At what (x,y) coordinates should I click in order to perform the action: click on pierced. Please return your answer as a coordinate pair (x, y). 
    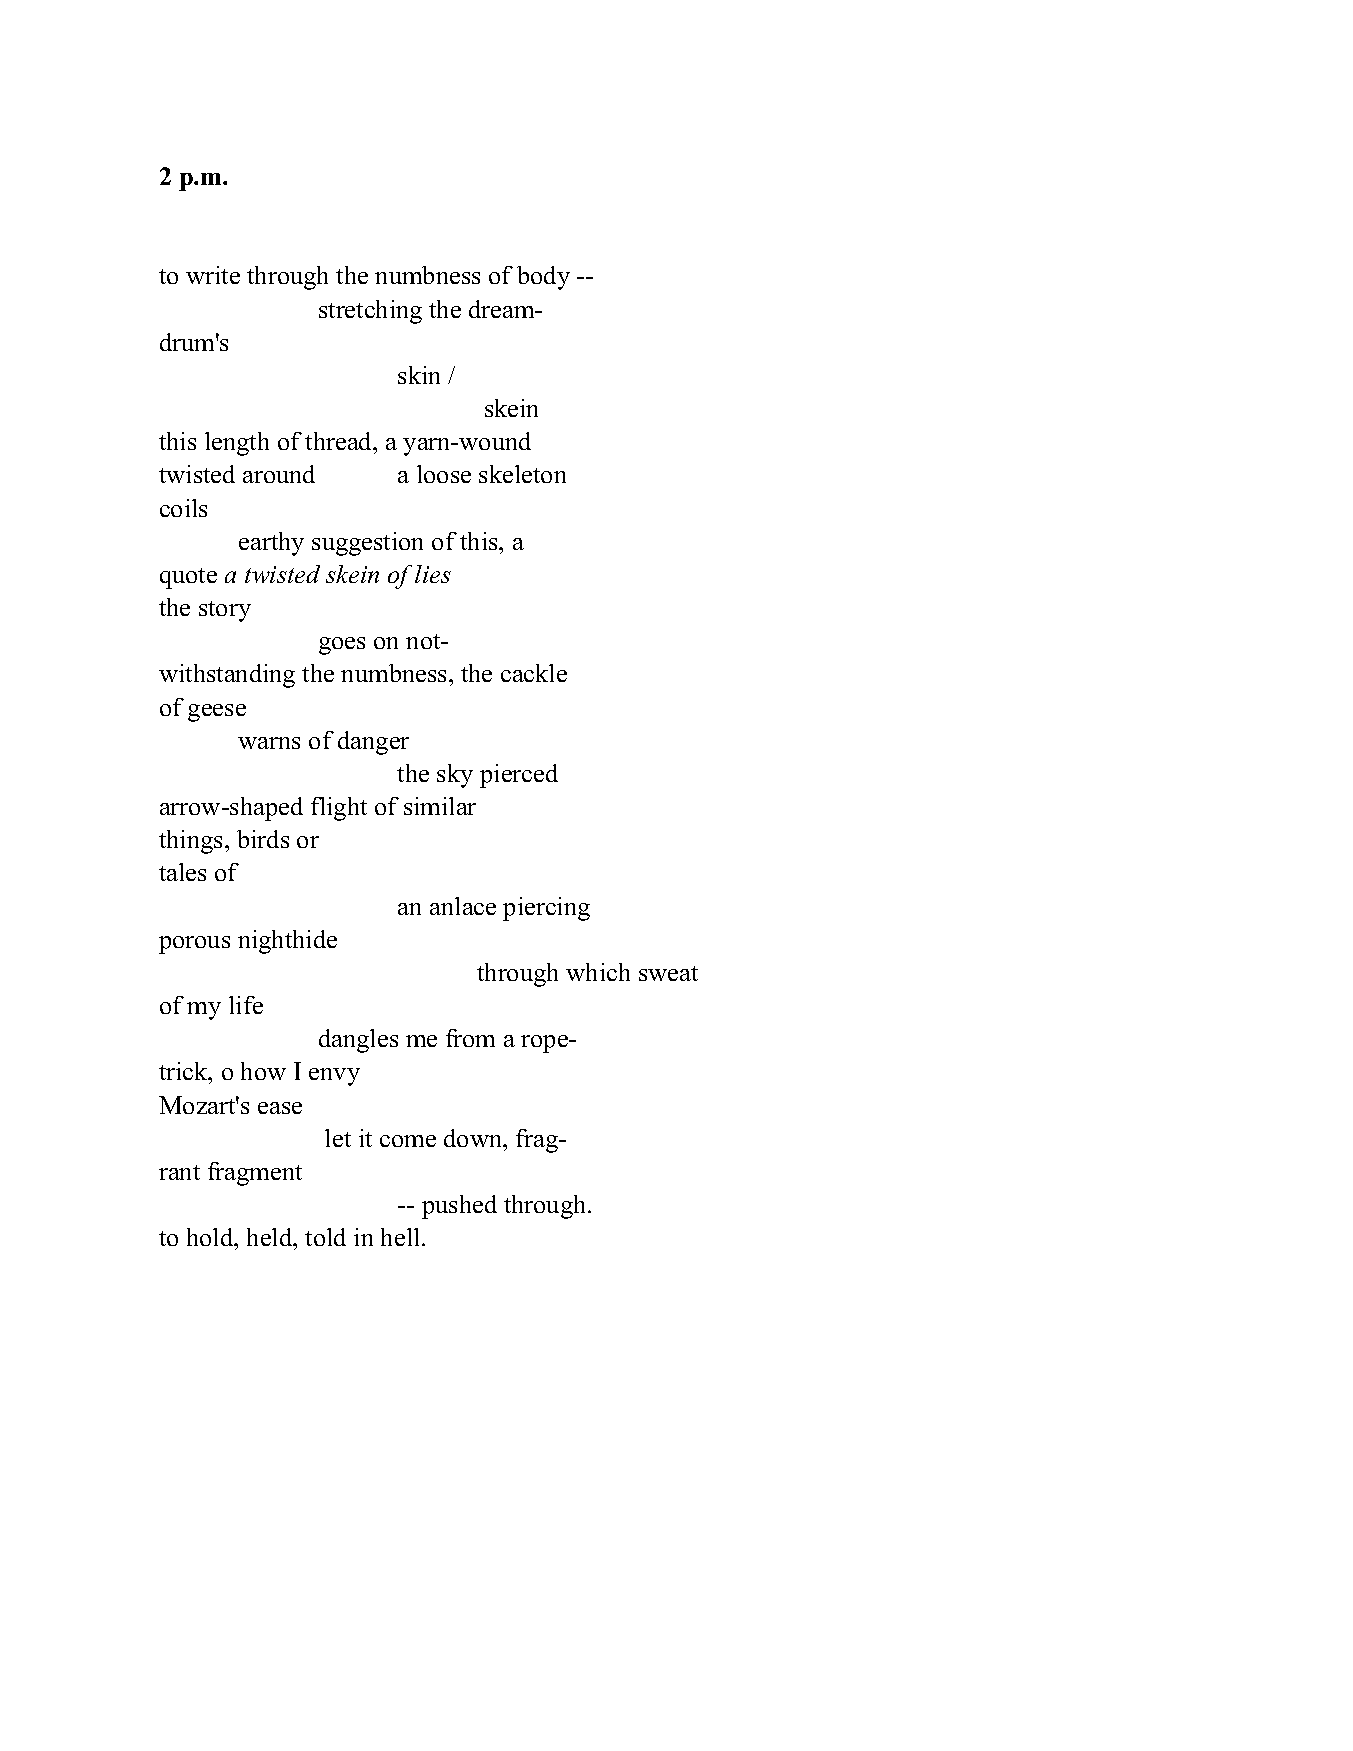
    Looking at the image, I should click on (519, 776).
